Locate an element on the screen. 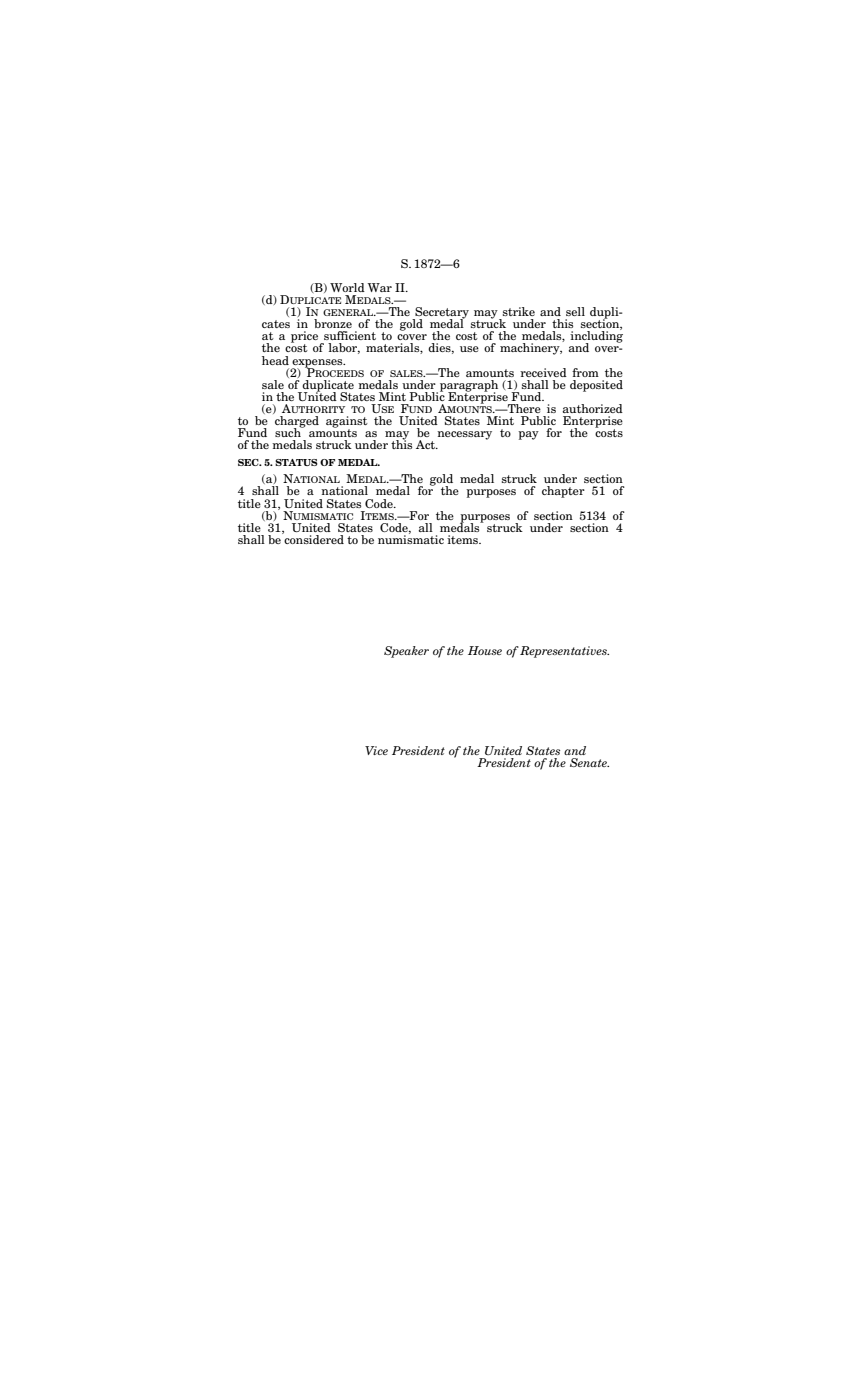  Senate is located at coordinates (589, 762).
